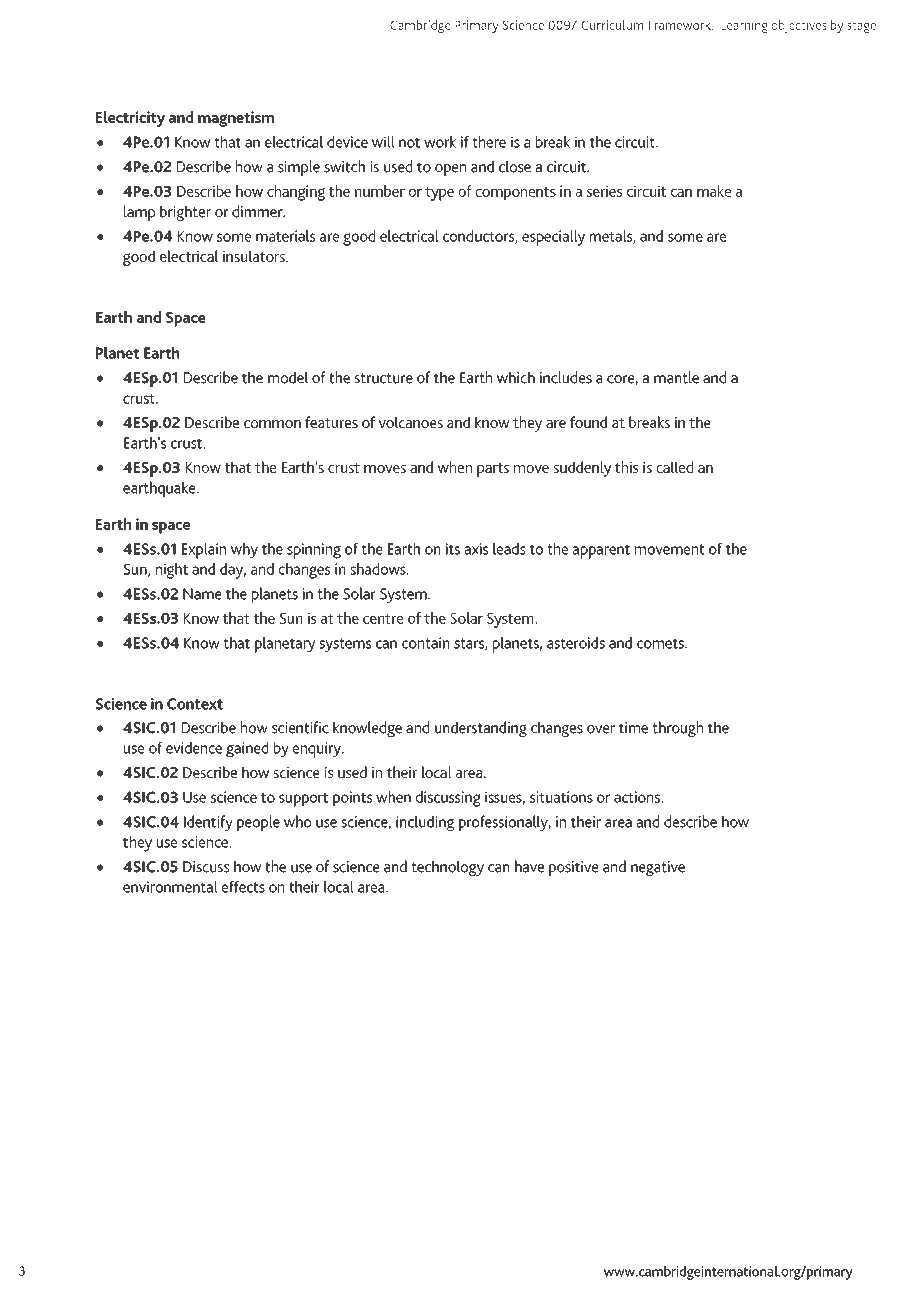 This screenshot has height=1307, width=924. I want to click on objectives, so click(799, 26).
